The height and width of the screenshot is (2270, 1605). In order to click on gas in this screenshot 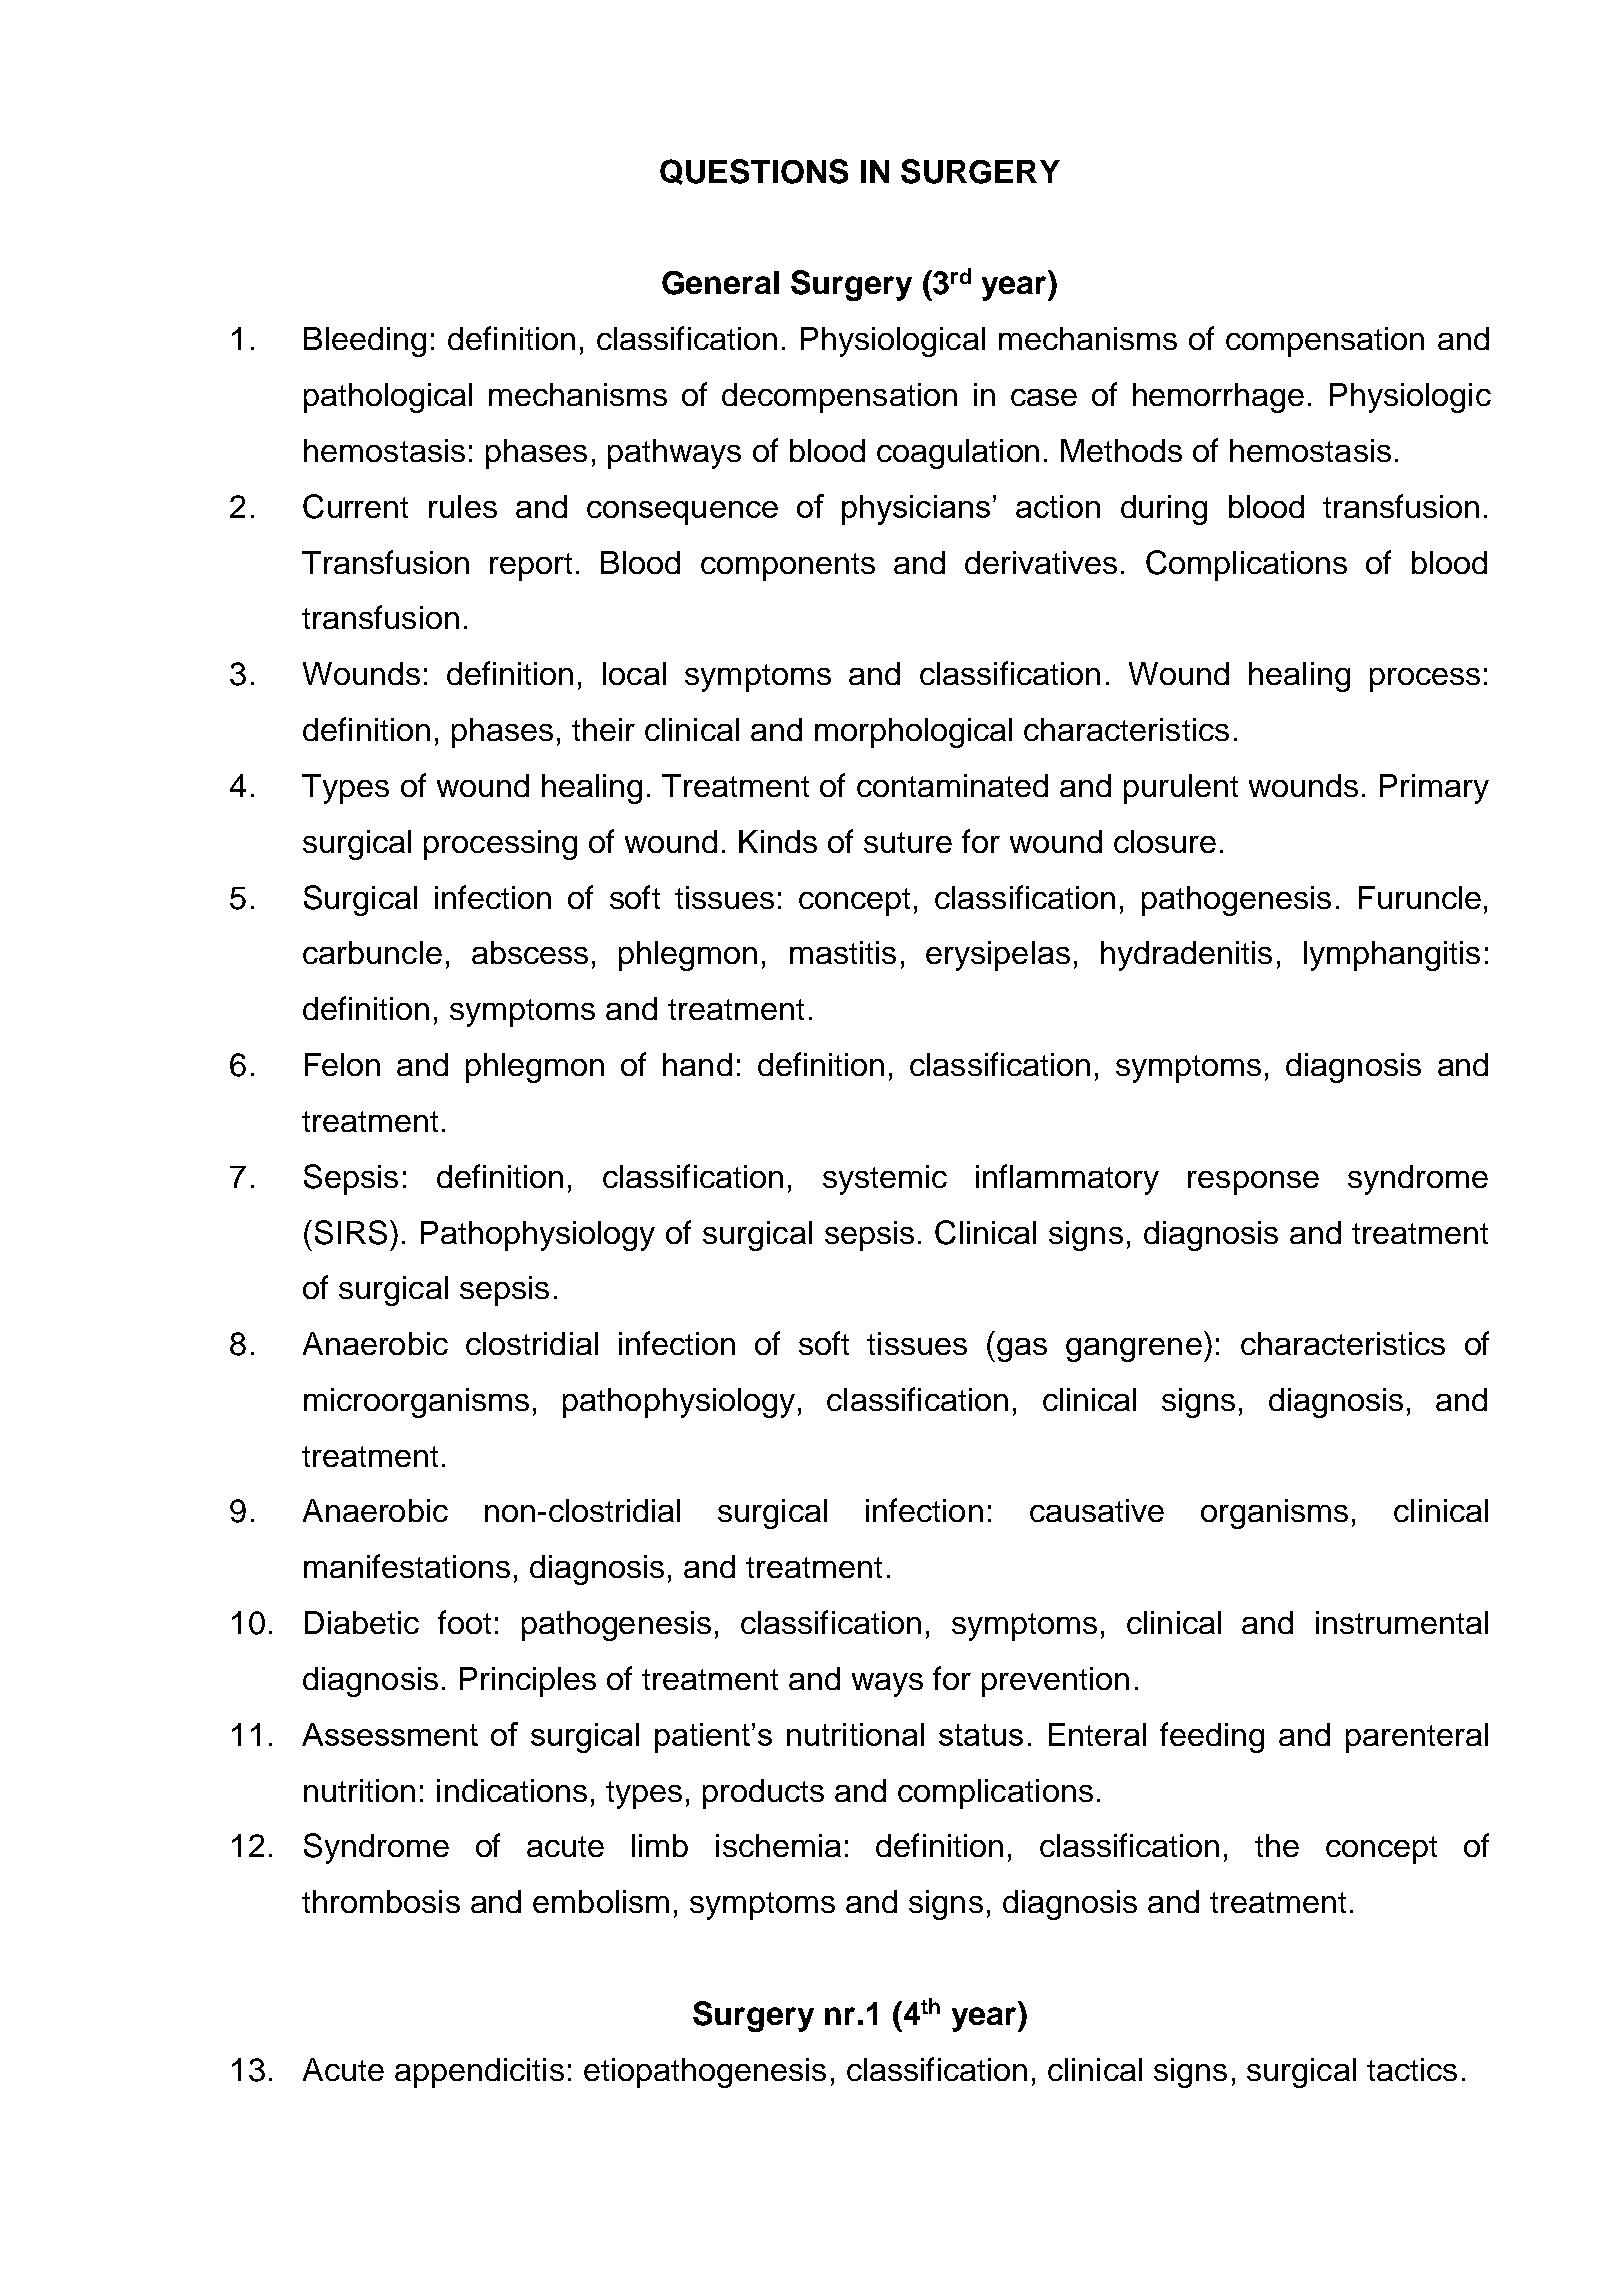, I will do `click(1022, 1350)`.
